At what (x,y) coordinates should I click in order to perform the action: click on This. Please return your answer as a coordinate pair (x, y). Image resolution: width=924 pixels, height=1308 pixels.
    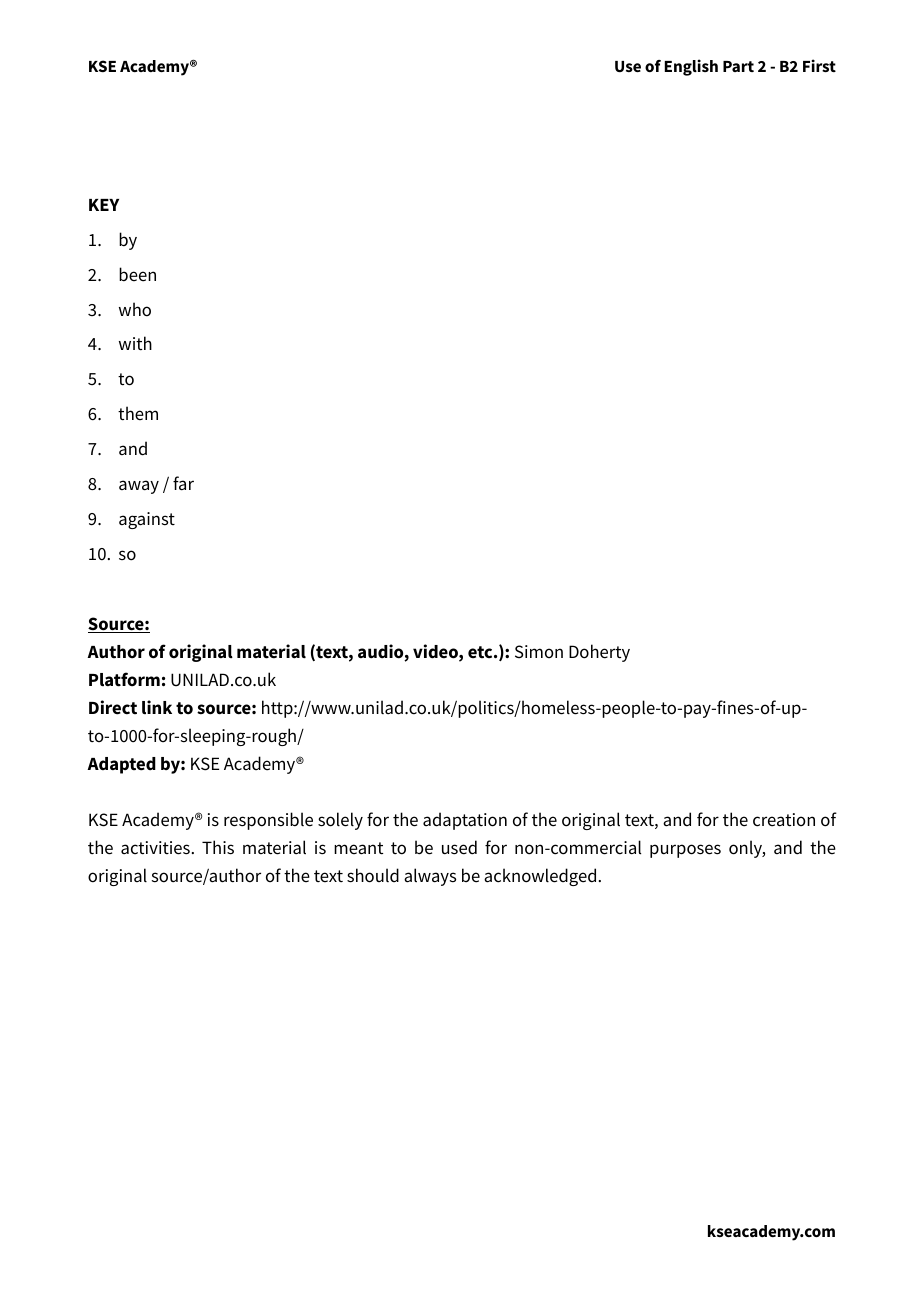
    Looking at the image, I should click on (218, 847).
